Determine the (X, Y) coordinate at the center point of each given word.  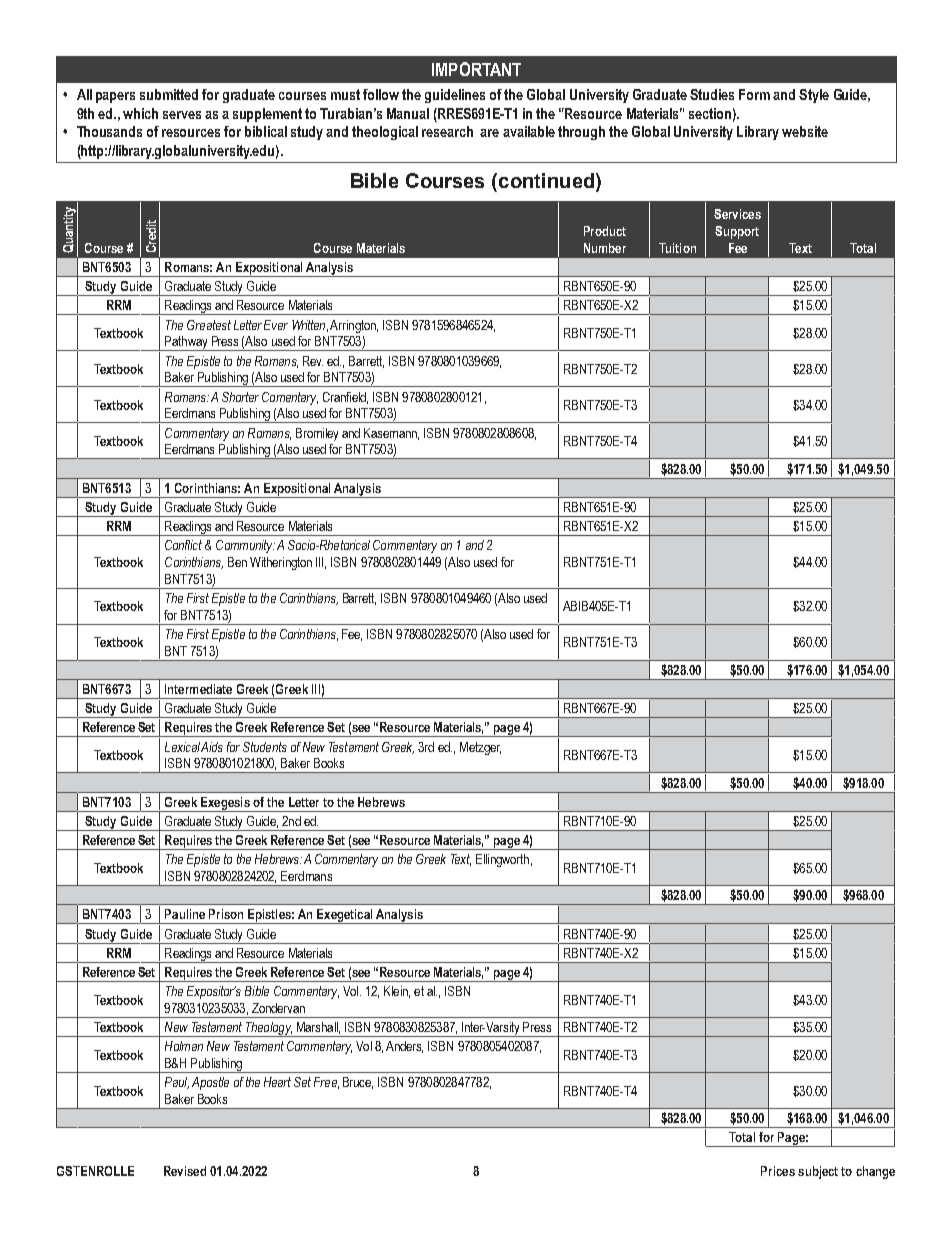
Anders (404, 1047)
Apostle (210, 1083)
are (489, 133)
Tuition (677, 248)
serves (182, 115)
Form (754, 94)
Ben (237, 562)
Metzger (480, 748)
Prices (778, 1171)
